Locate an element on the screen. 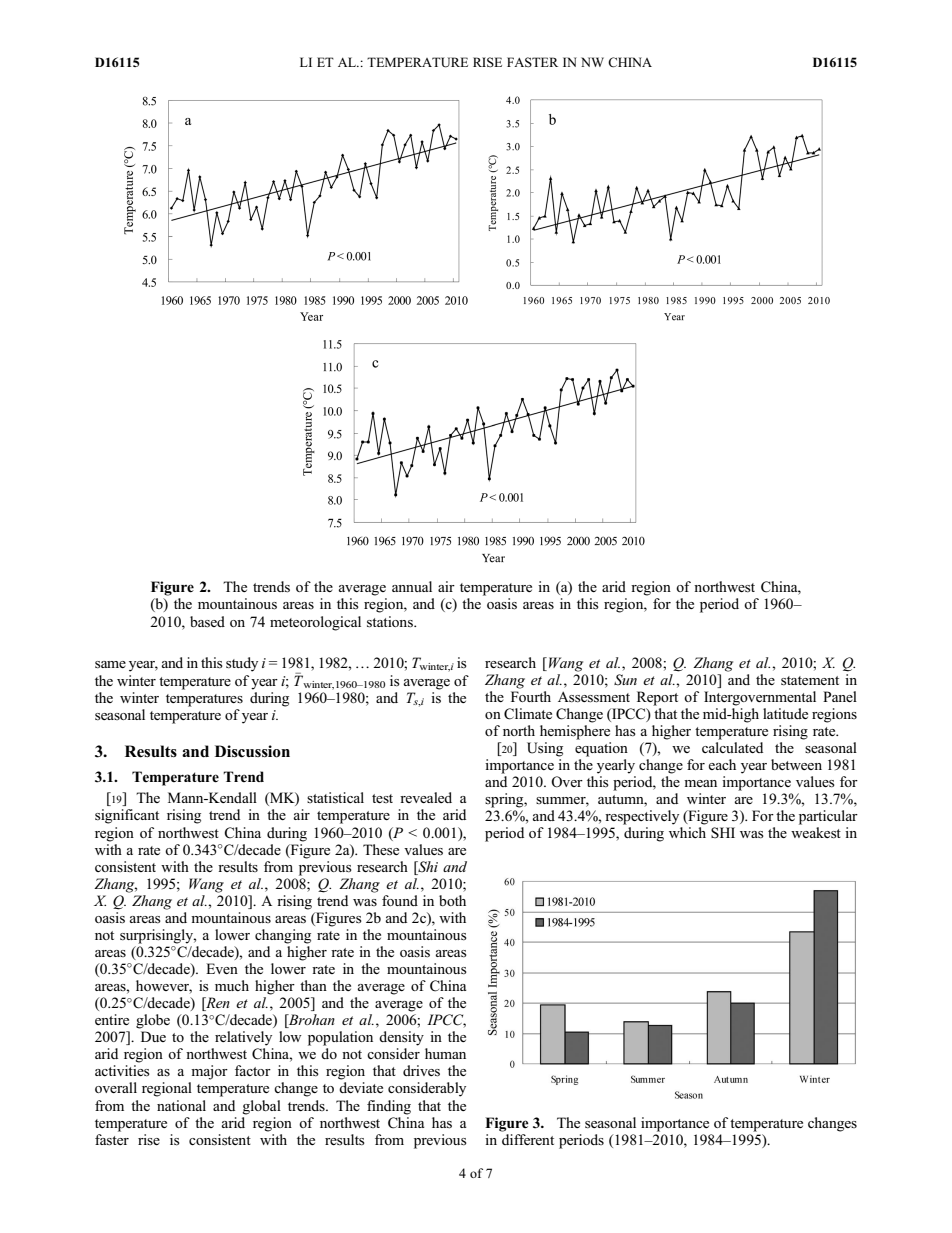 This screenshot has width=952, height=1233. Even is located at coordinates (222, 968).
